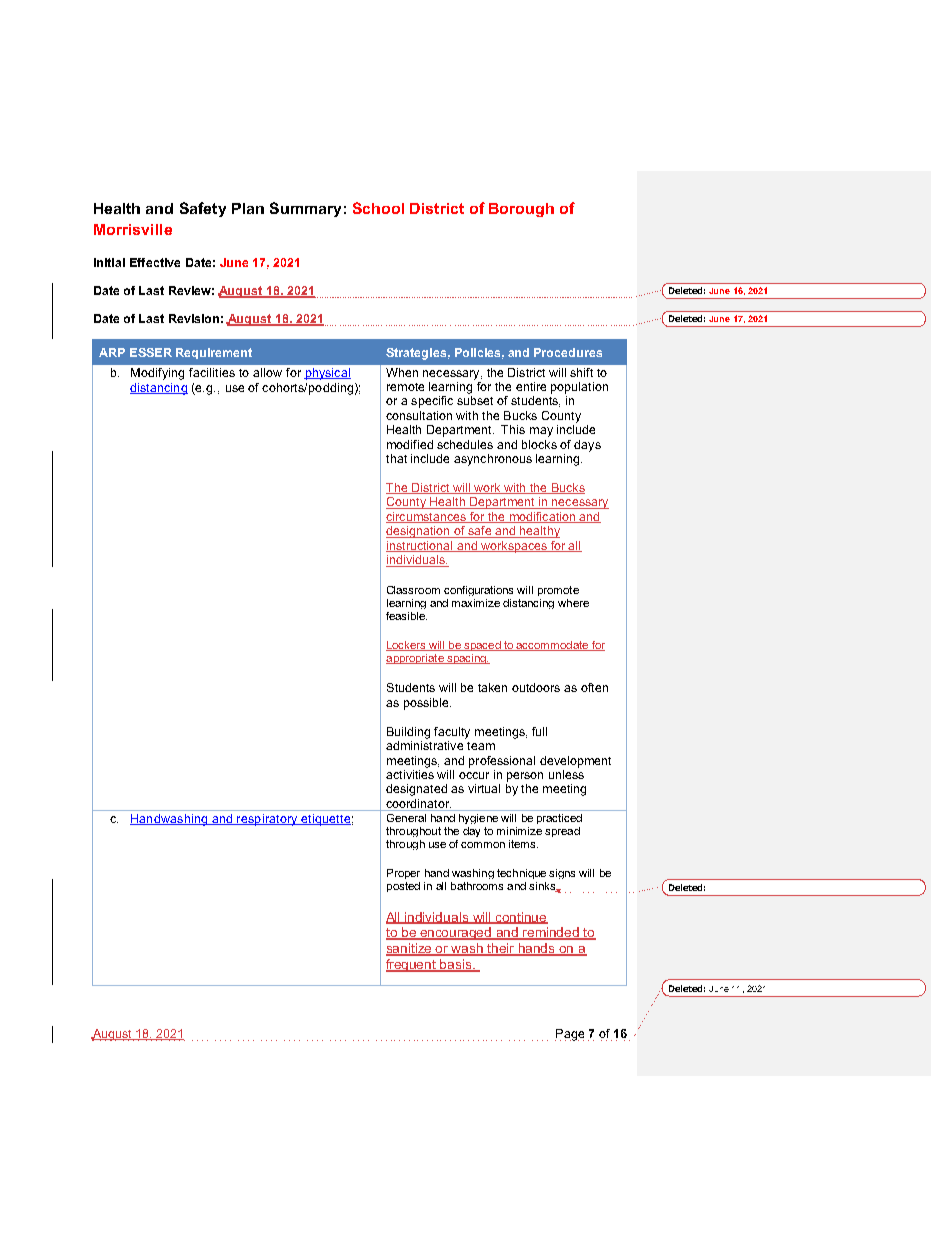 This screenshot has height=1233, width=952. What do you see at coordinates (521, 210) in the screenshot?
I see `Borough` at bounding box center [521, 210].
